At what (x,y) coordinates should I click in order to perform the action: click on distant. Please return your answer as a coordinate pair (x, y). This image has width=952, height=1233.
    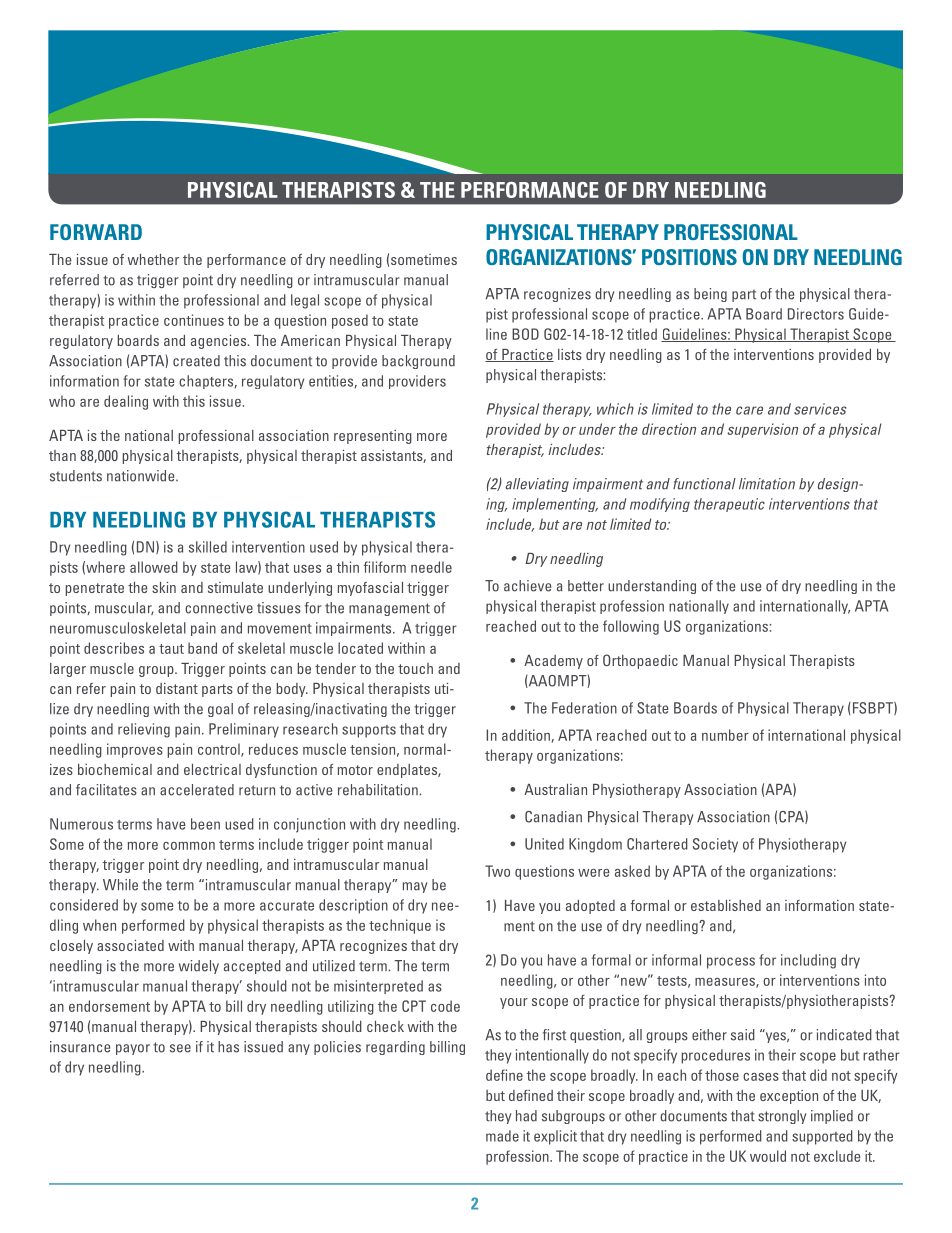
    Looking at the image, I should click on (177, 688).
